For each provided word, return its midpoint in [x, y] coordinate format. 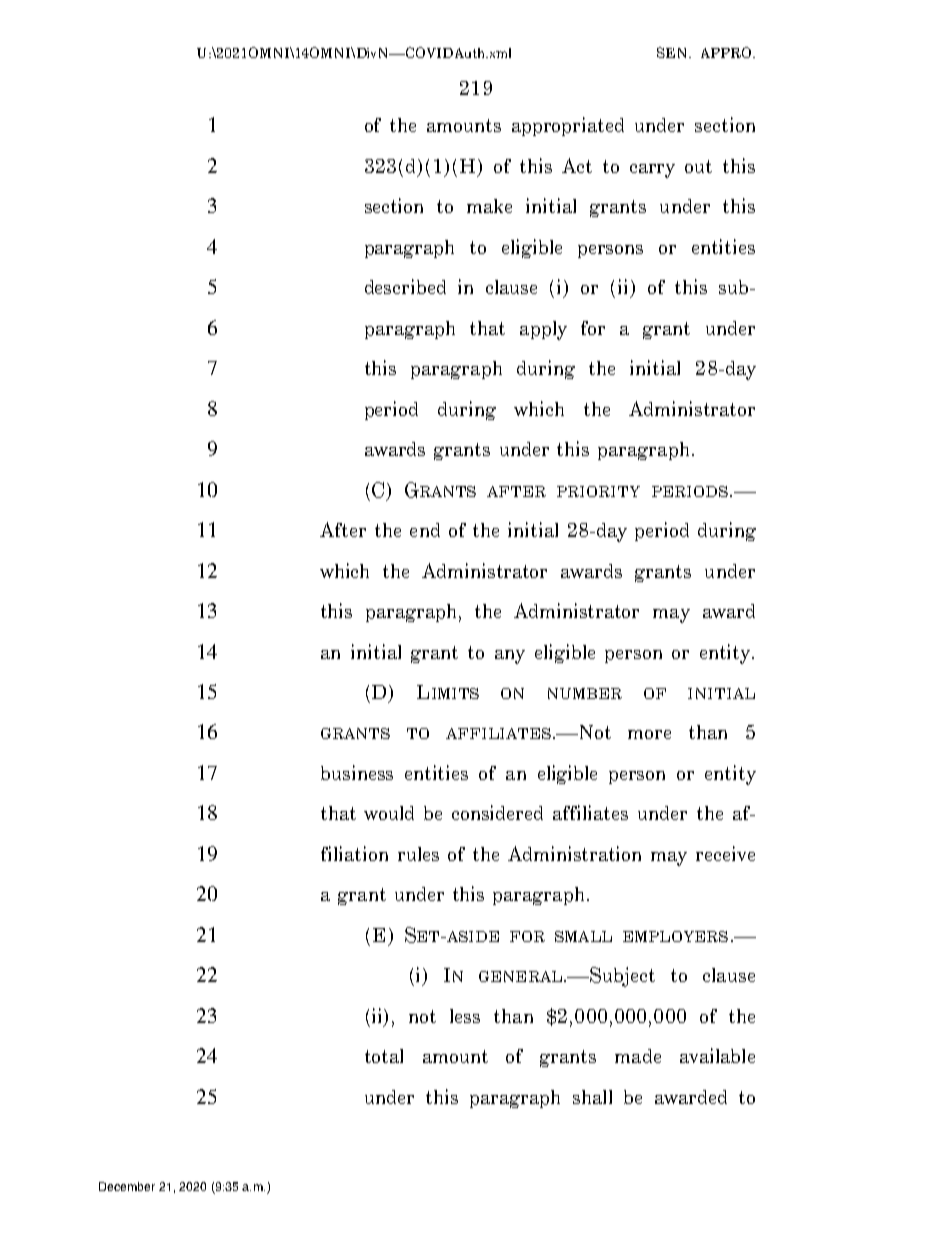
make [489, 206]
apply [543, 330]
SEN [674, 52]
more [649, 734]
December [127, 1186]
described [405, 286]
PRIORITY [598, 491]
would [389, 813]
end [425, 530]
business [357, 772]
